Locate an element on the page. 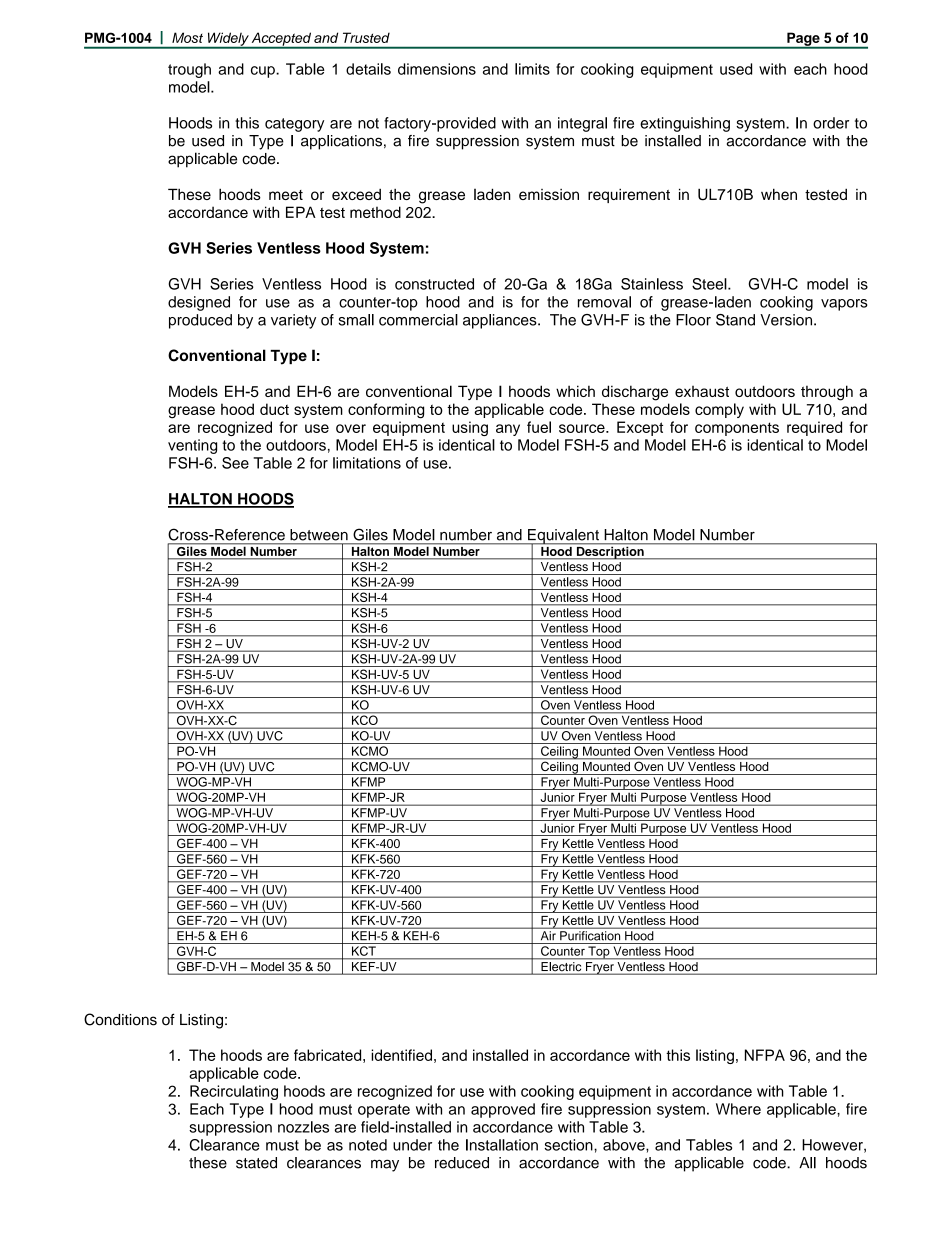 The width and height of the document is (952, 1233). Recirculating is located at coordinates (234, 1092).
